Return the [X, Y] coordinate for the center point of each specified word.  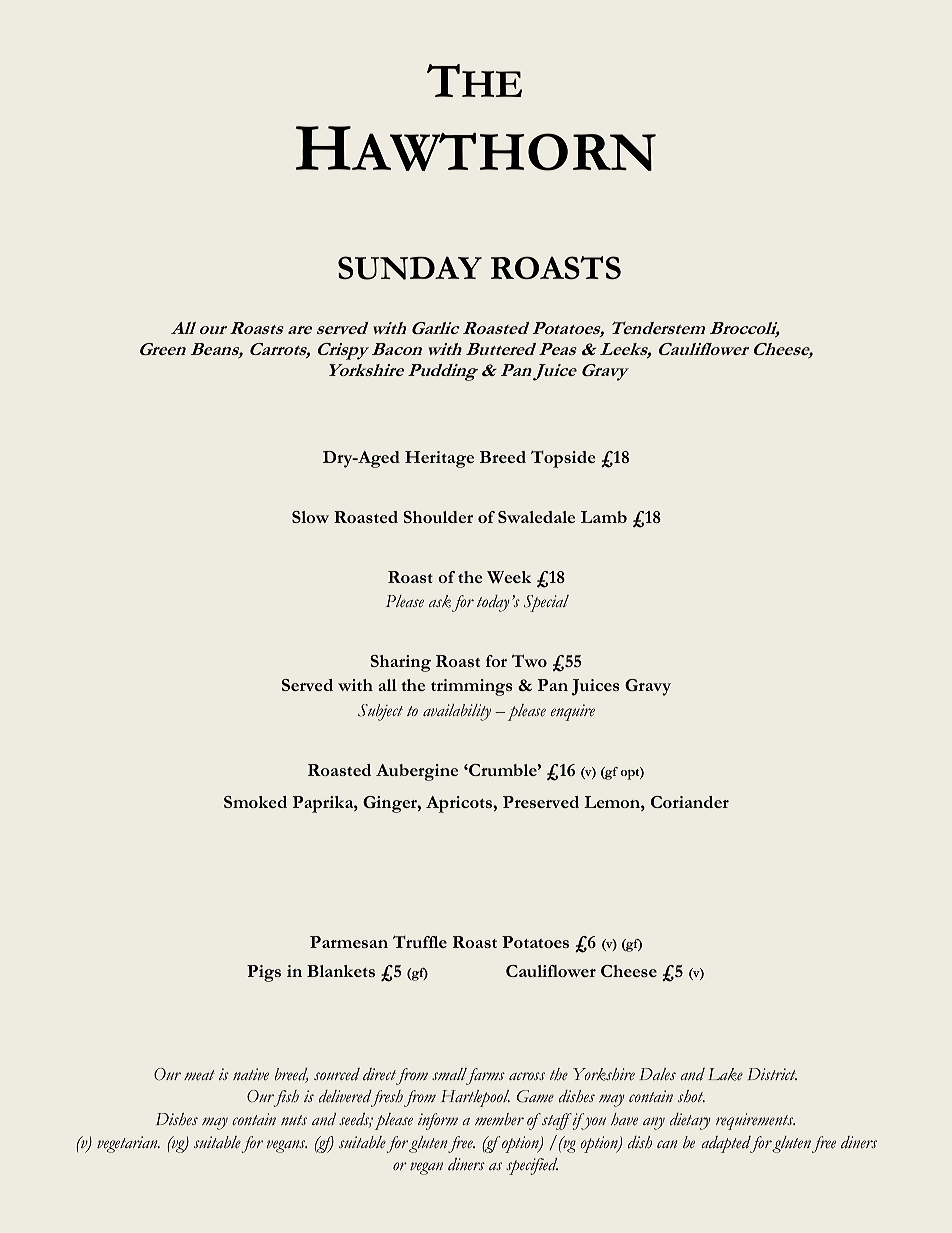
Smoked [255, 802]
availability [457, 712]
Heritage [439, 459]
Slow [310, 517]
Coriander [690, 802]
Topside [563, 459]
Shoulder [438, 517]
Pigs [264, 973]
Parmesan [349, 942]
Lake [725, 1074]
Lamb [604, 517]
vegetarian [128, 1144]
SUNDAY [410, 268]
